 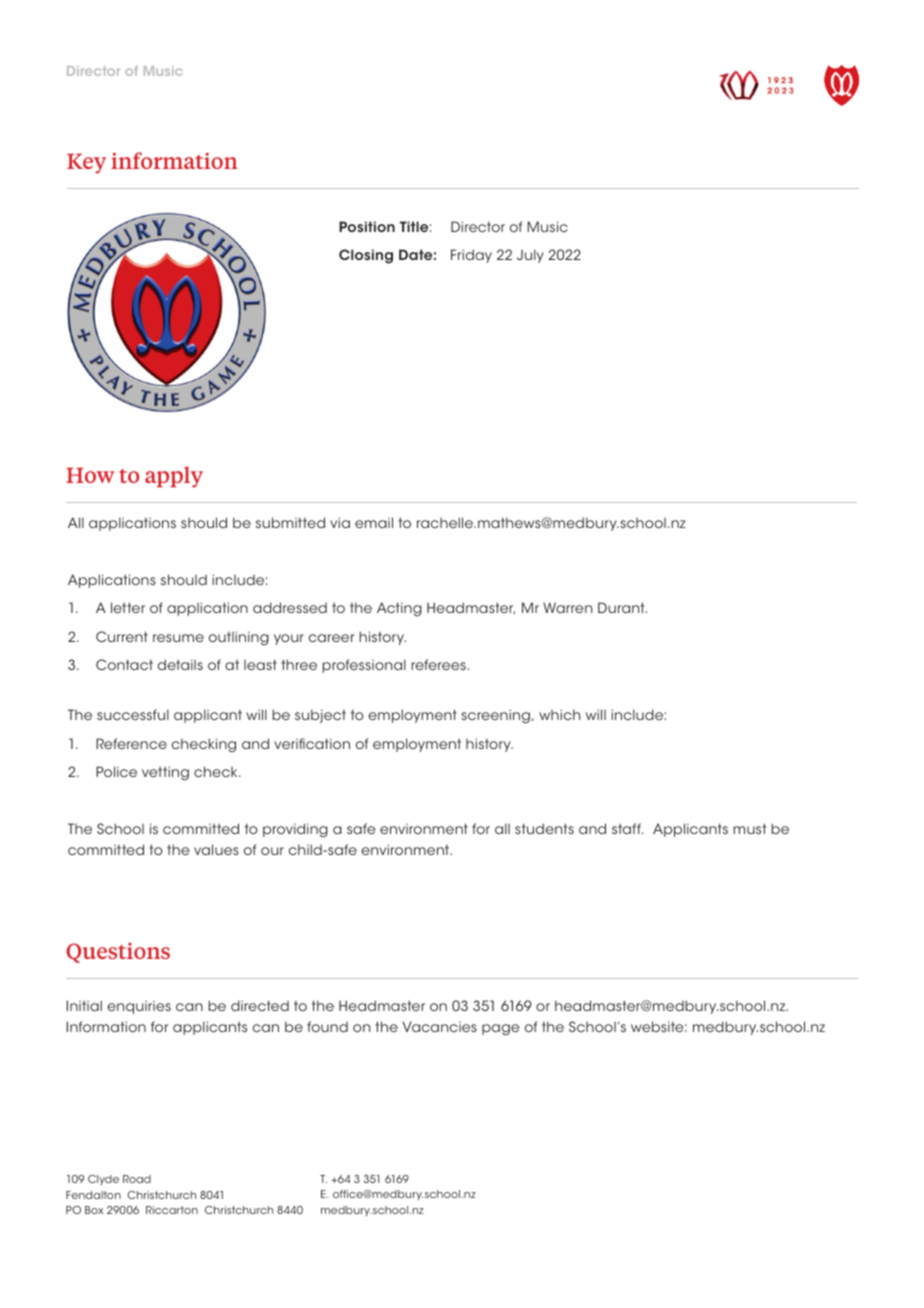 I want to click on Durant, so click(x=622, y=607).
